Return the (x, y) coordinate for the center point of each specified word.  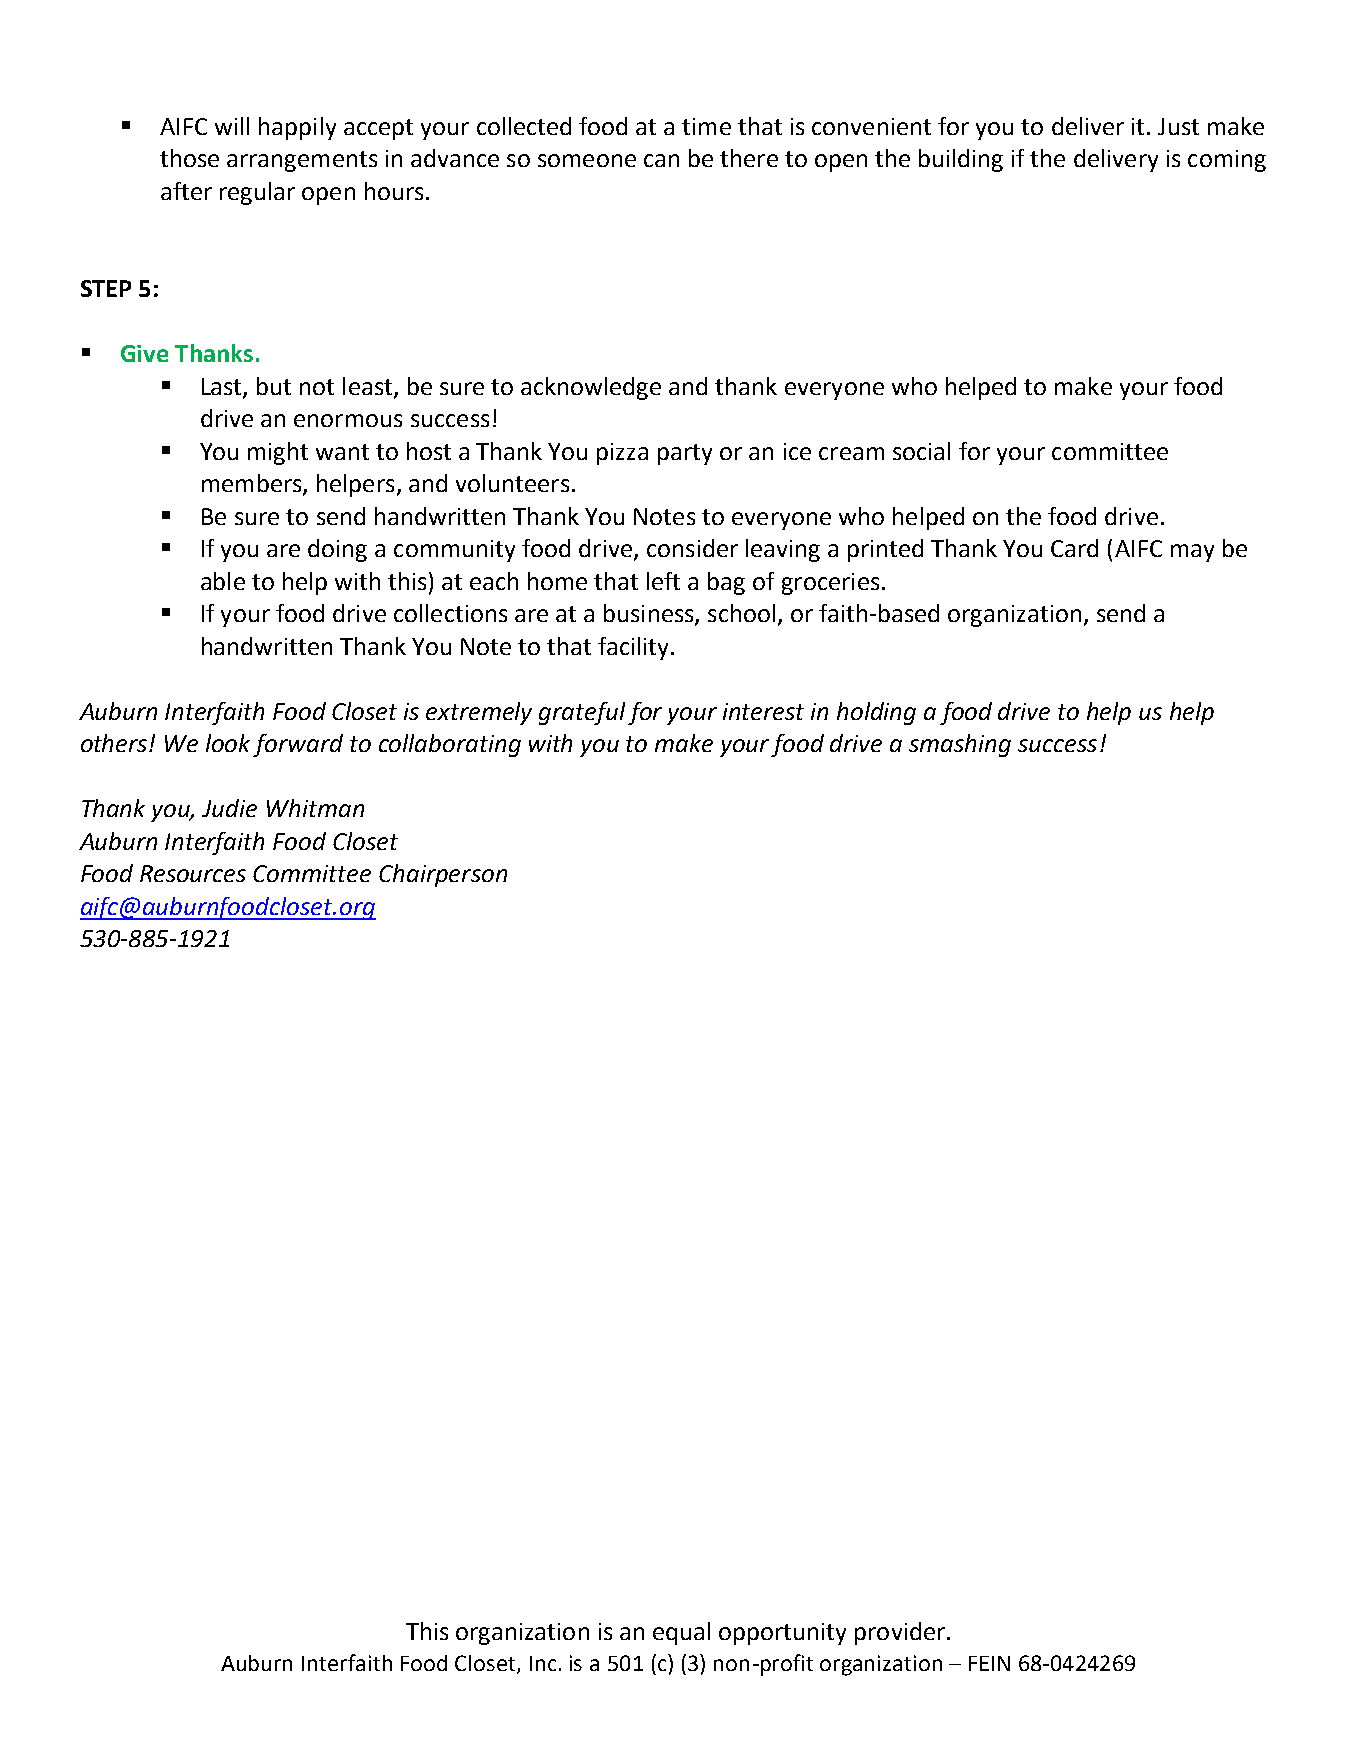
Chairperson (443, 875)
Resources (193, 873)
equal (681, 1633)
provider (900, 1633)
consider (692, 548)
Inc (543, 1663)
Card (1074, 548)
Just (1178, 126)
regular (257, 193)
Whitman (315, 808)
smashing (960, 745)
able (223, 581)
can (661, 160)
